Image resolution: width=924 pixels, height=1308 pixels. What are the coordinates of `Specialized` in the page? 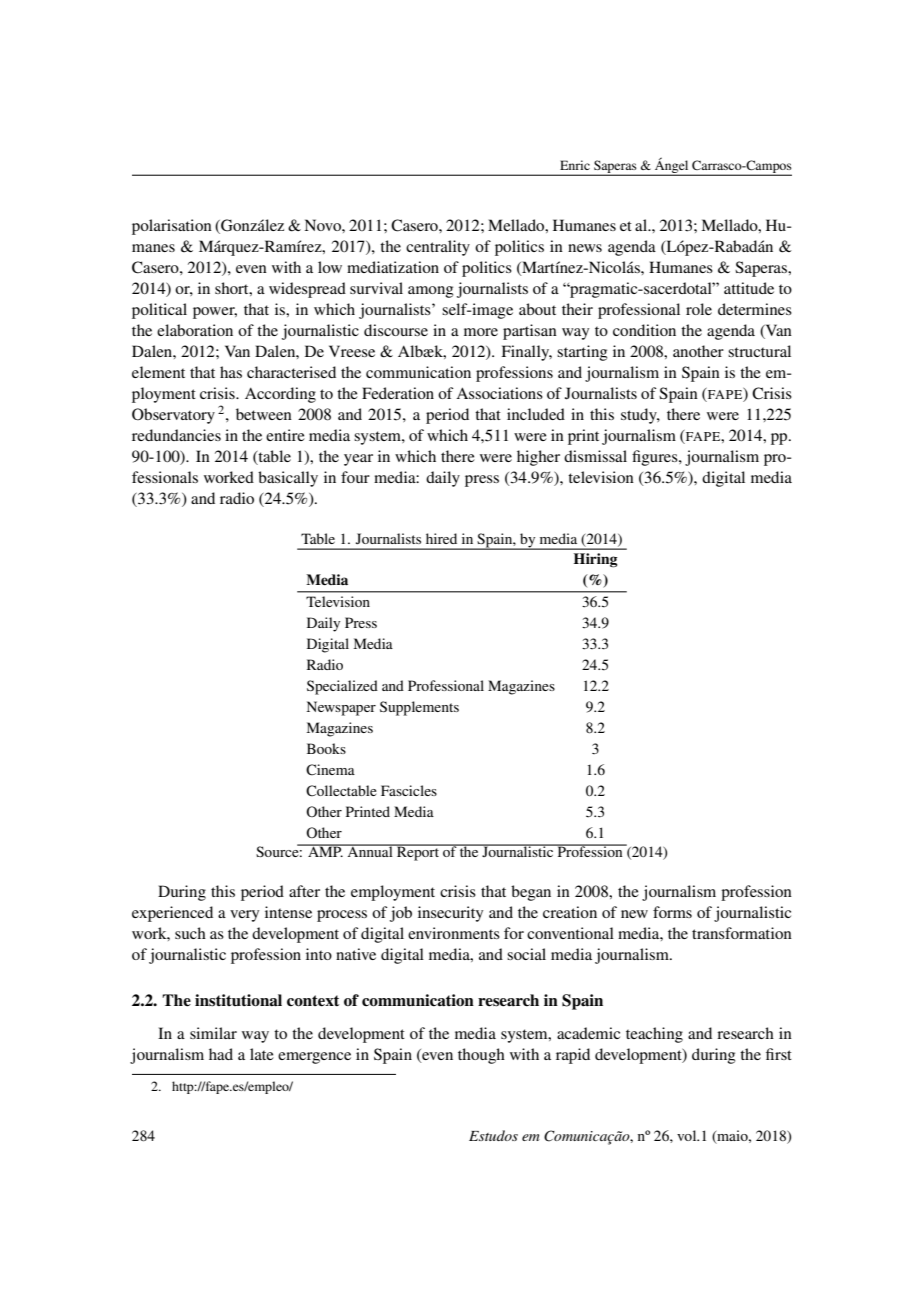 It's located at (342, 687).
